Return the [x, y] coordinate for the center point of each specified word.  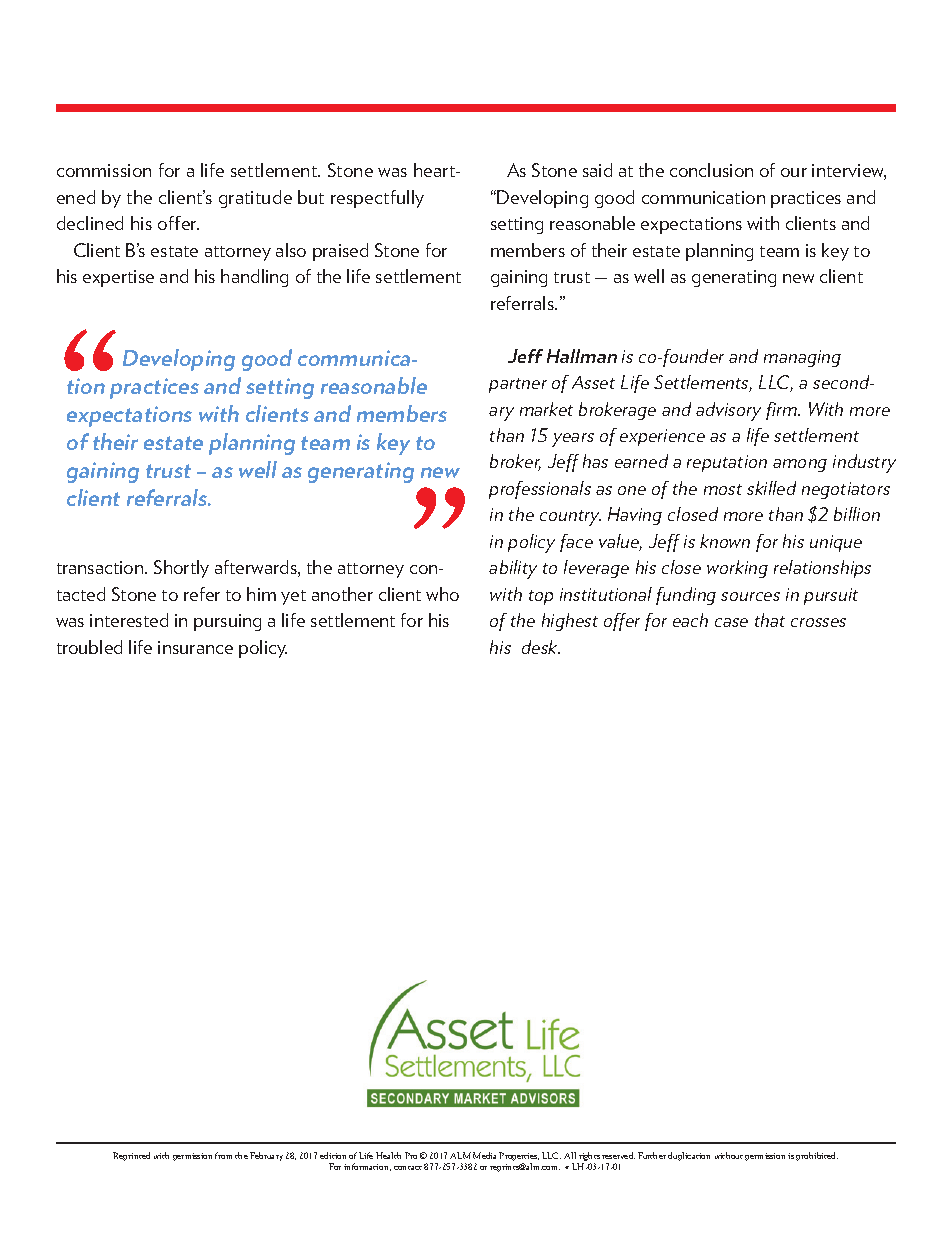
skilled [771, 488]
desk [541, 647]
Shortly [181, 569]
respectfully [377, 199]
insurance [195, 647]
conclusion [711, 170]
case [731, 622]
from [223, 1155]
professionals [540, 490]
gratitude [255, 199]
